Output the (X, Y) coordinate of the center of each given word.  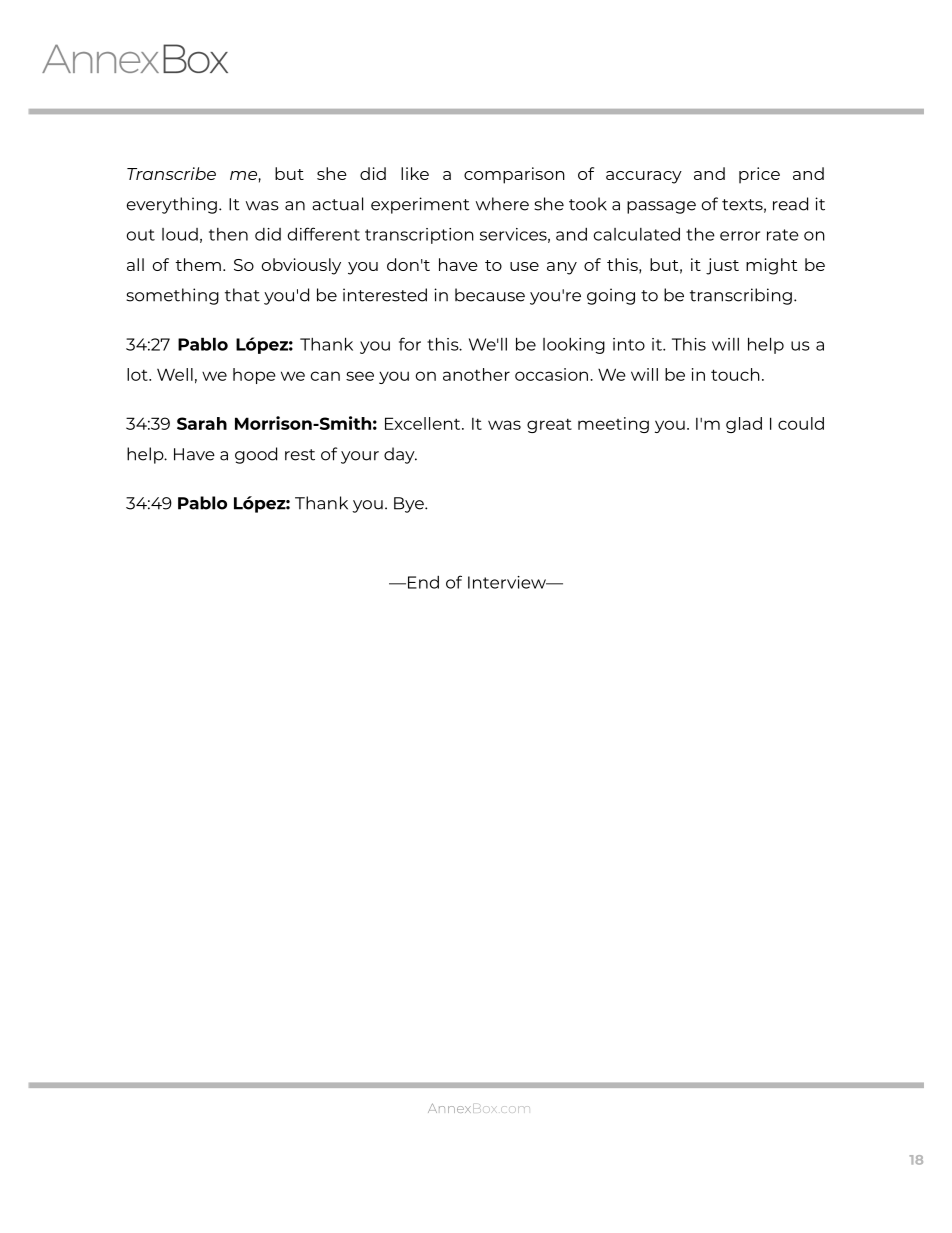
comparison (514, 175)
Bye (410, 505)
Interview (508, 582)
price (759, 175)
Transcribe (171, 173)
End (422, 582)
